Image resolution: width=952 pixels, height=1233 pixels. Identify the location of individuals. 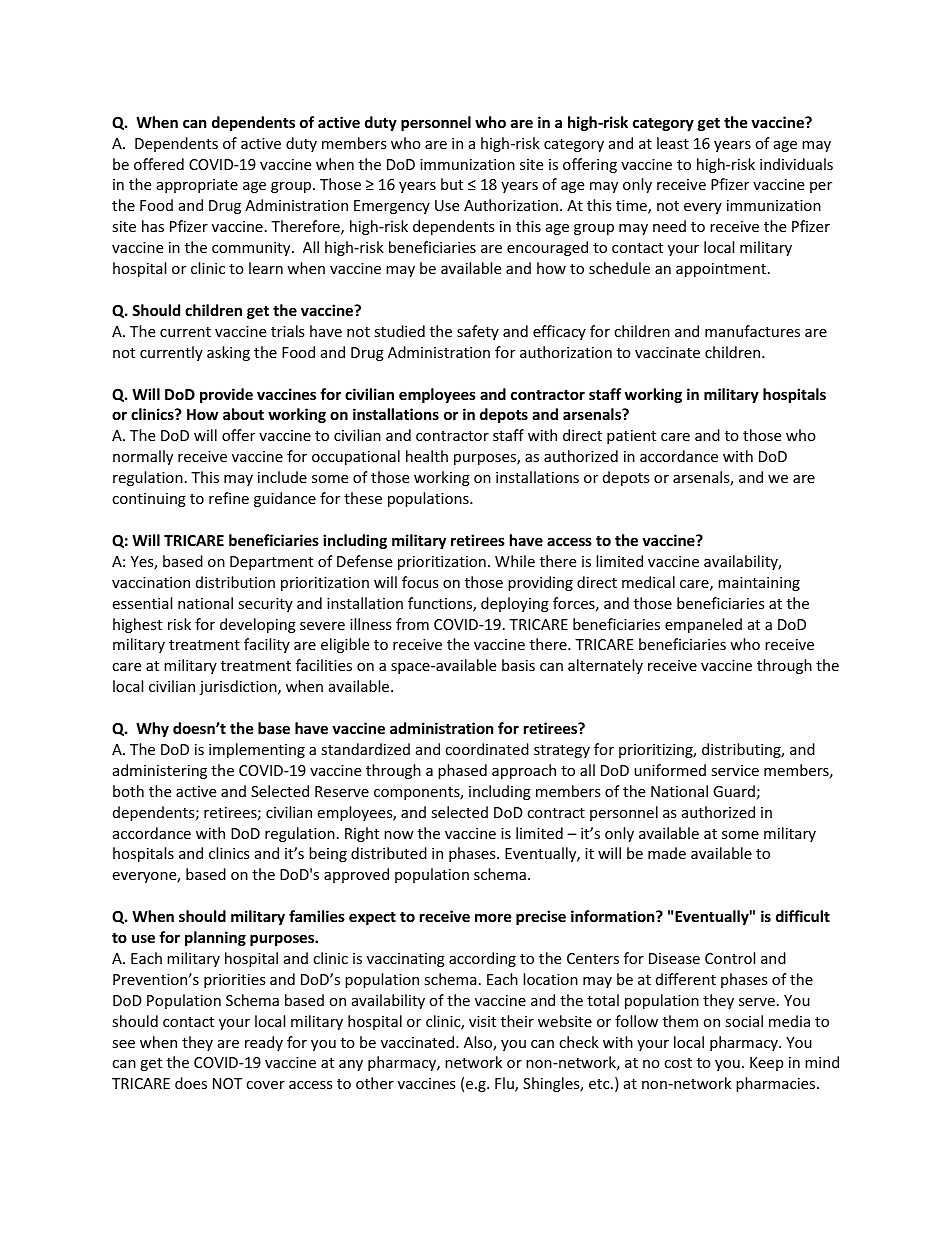
(796, 164).
